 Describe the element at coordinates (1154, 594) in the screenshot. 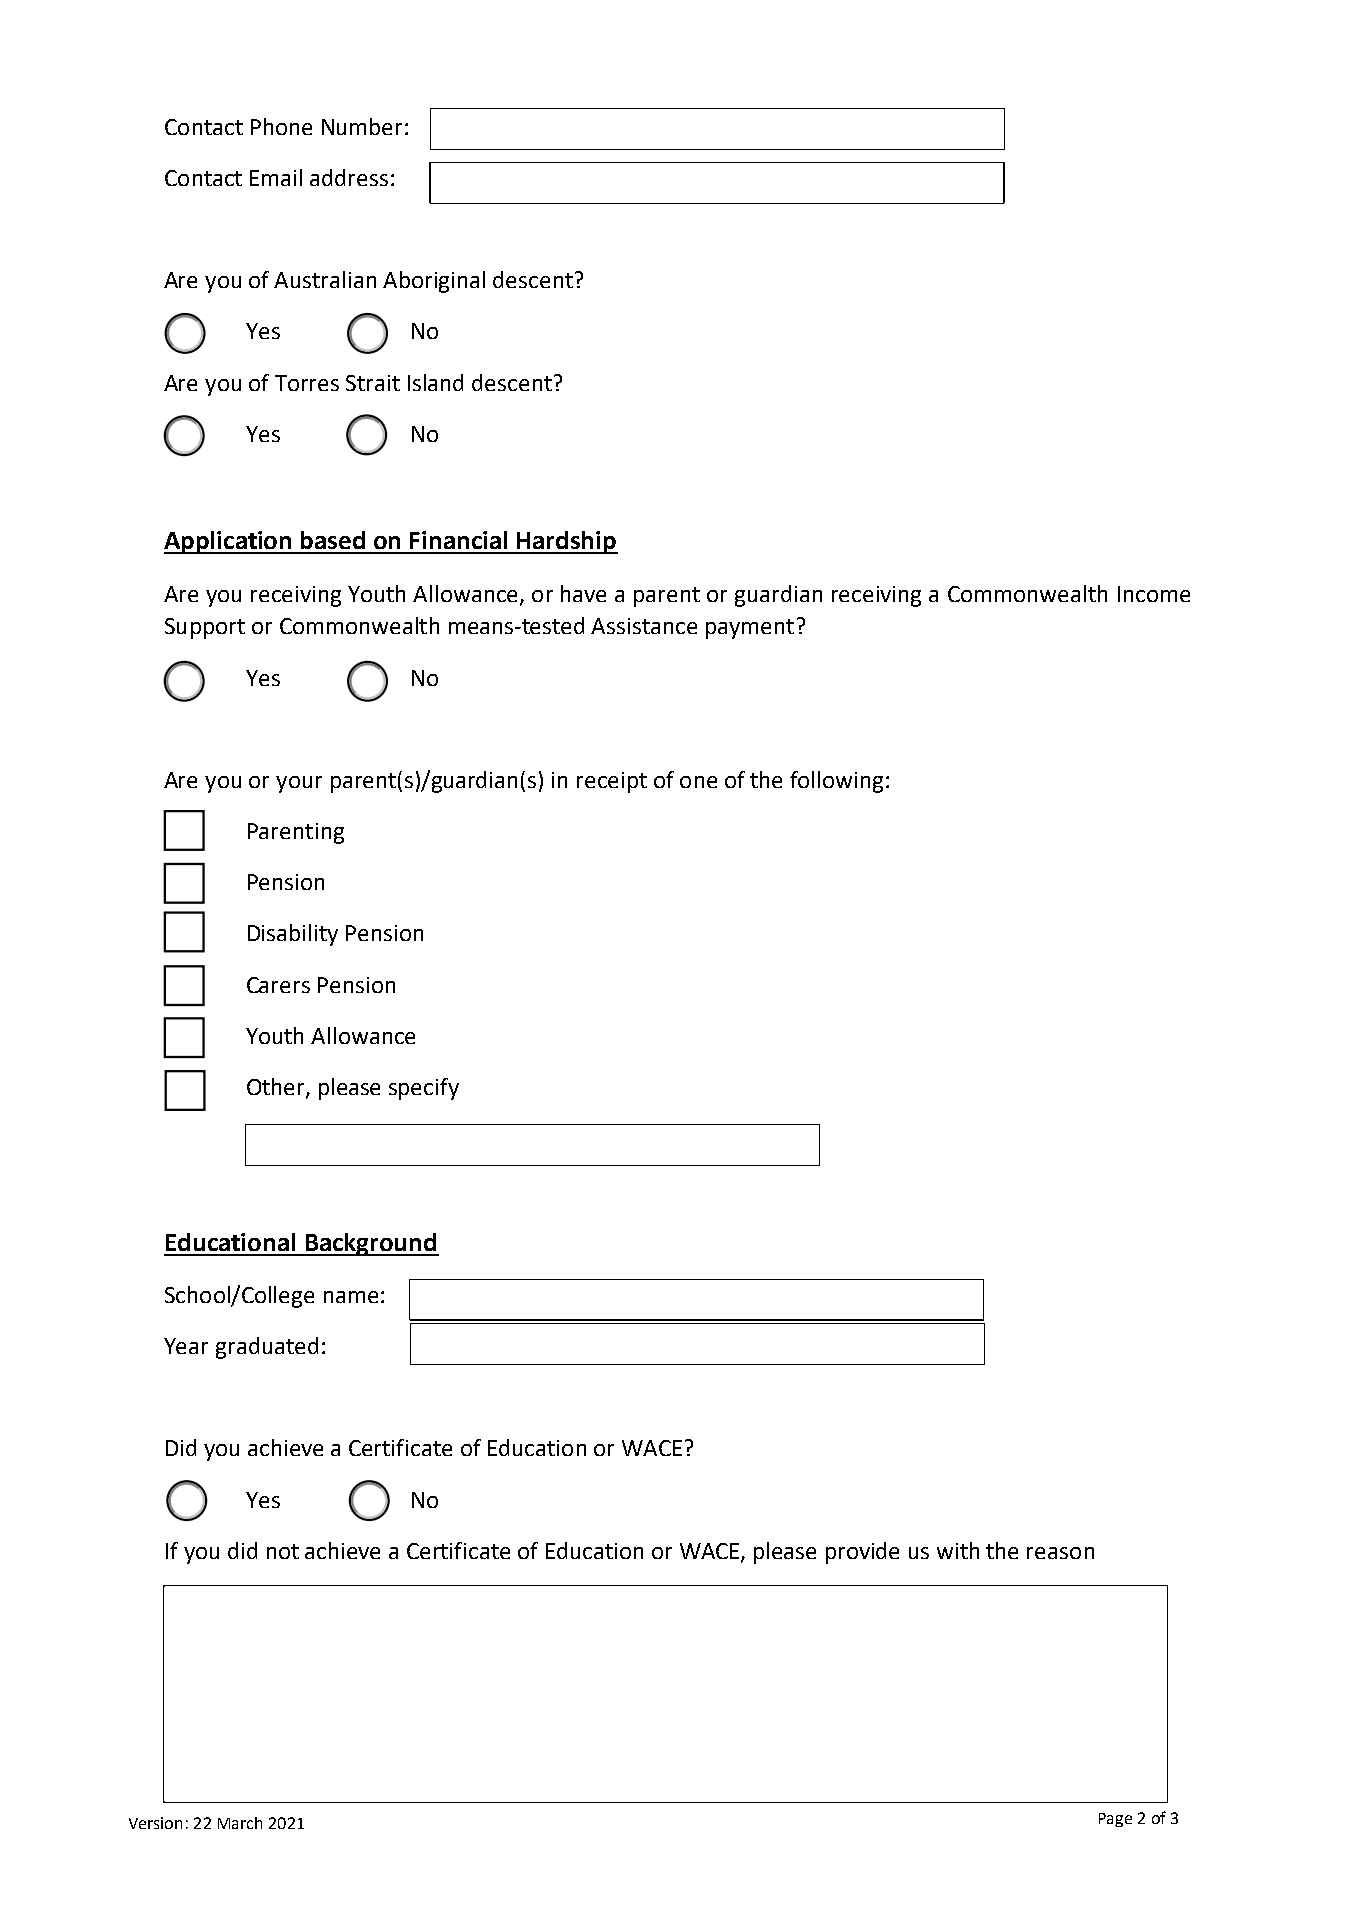

I see `Income` at that location.
